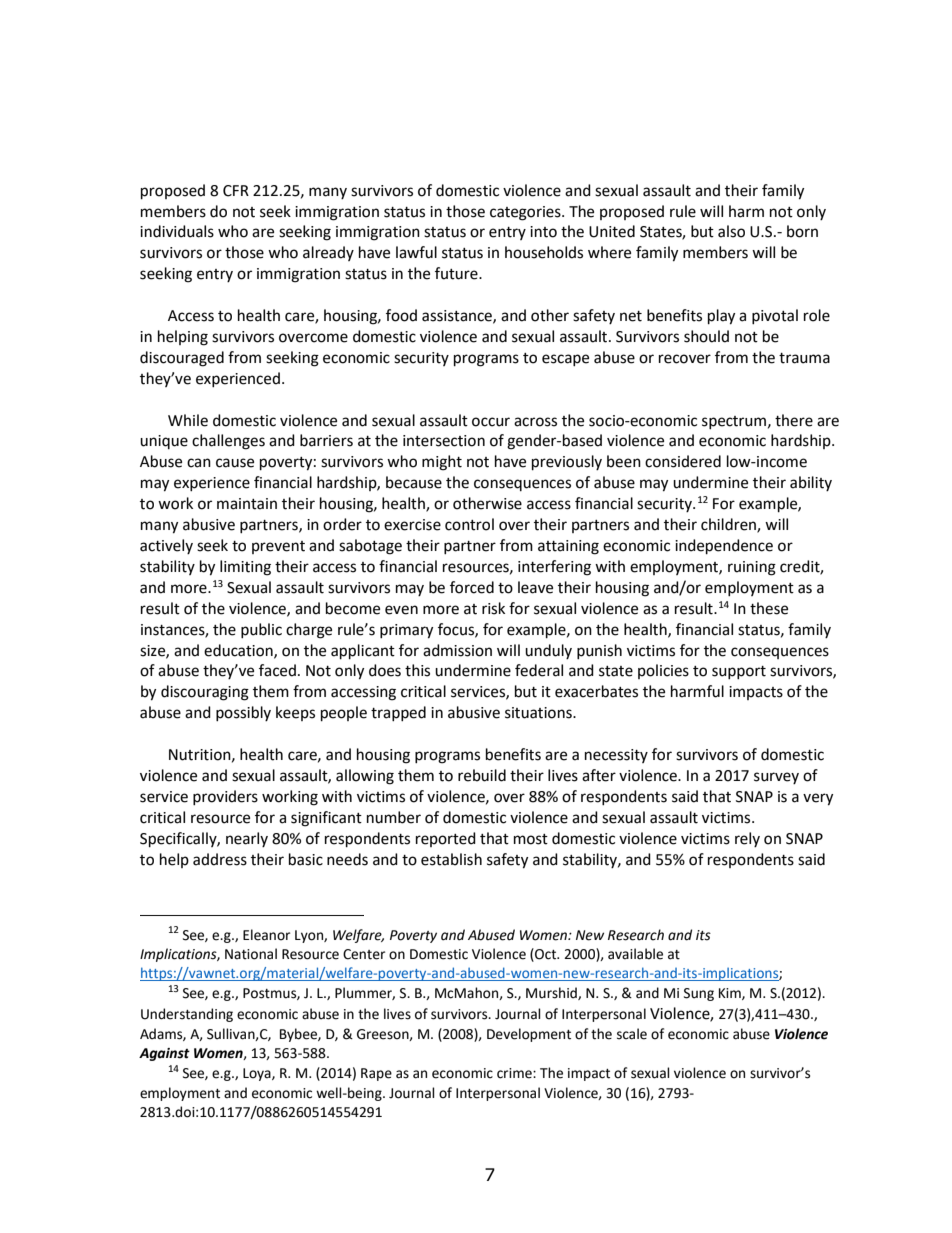 This image has width=952, height=1233. What do you see at coordinates (731, 231) in the image?
I see `also` at bounding box center [731, 231].
